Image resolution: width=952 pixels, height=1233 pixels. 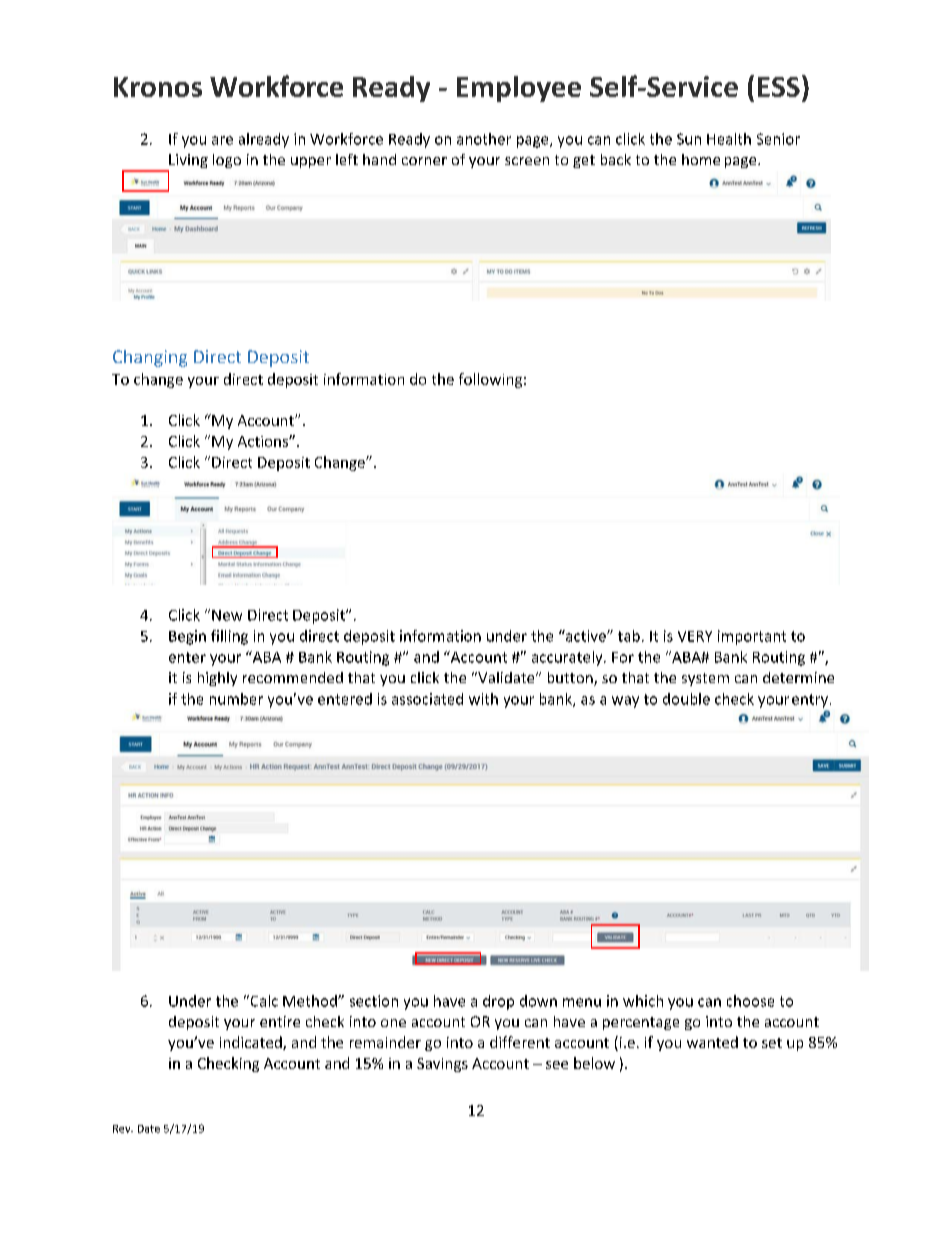 I want to click on VERY, so click(x=695, y=636).
